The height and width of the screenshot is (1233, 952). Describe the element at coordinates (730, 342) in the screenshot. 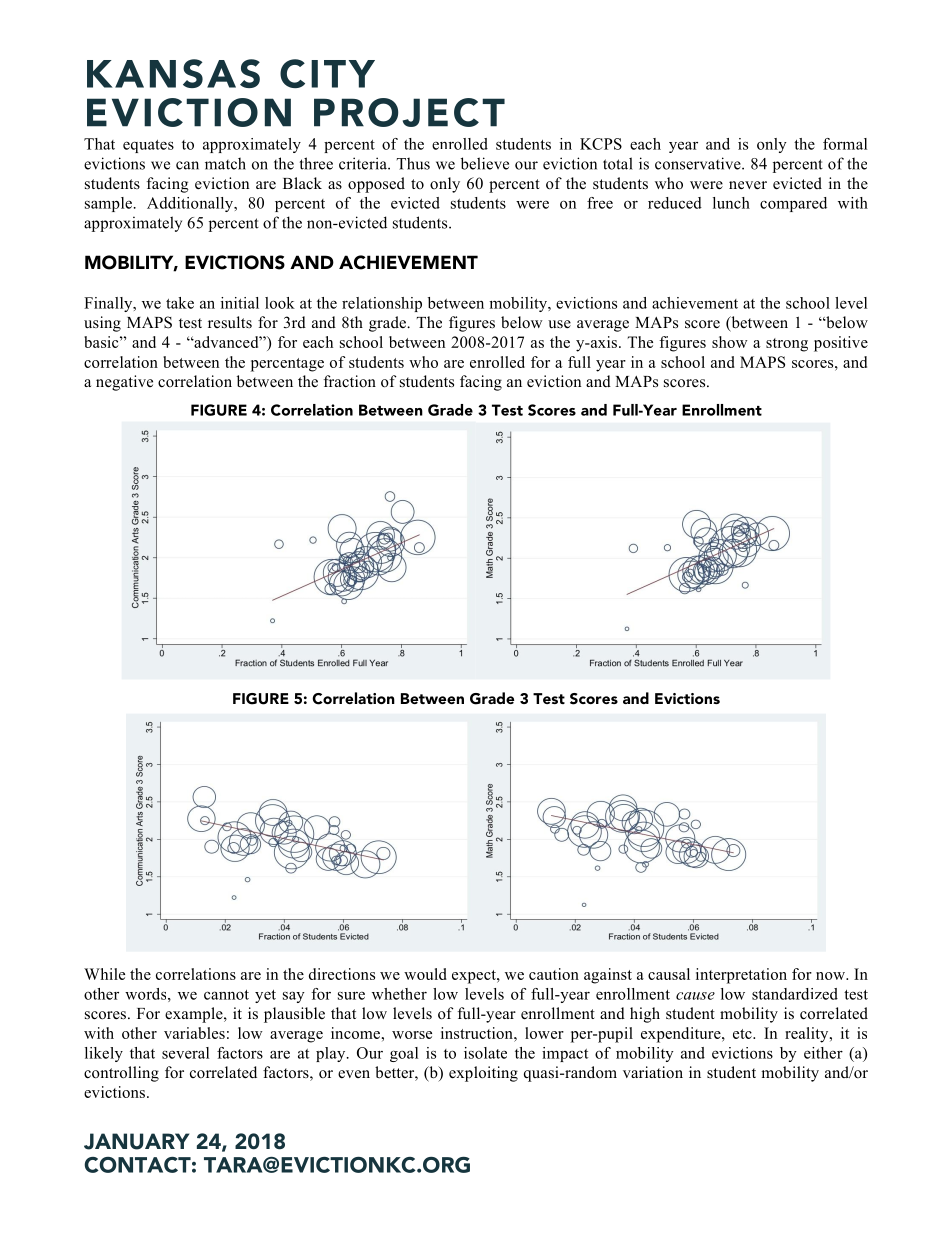

I see `show` at that location.
